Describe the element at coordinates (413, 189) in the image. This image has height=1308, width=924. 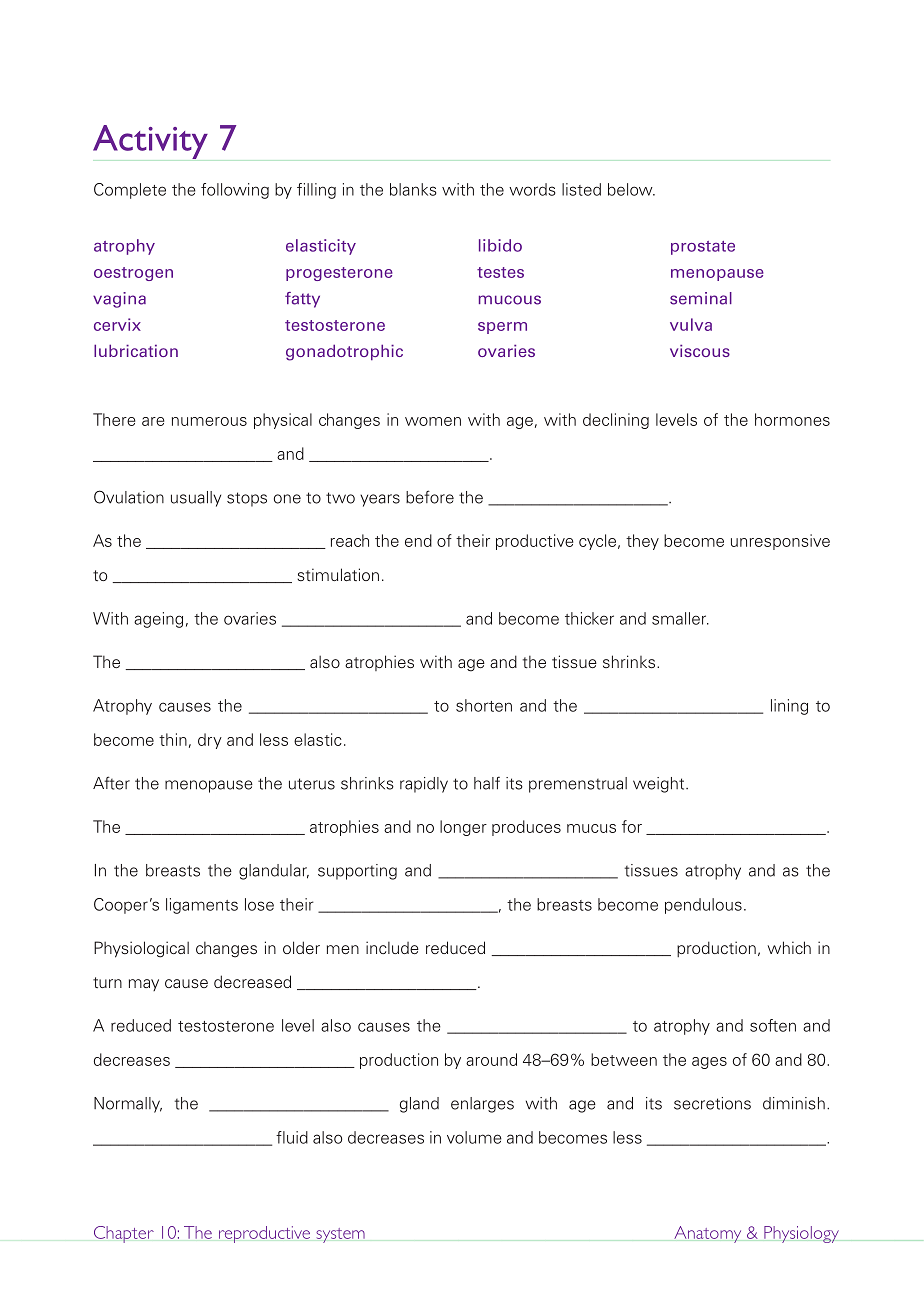
I see `blanks` at that location.
